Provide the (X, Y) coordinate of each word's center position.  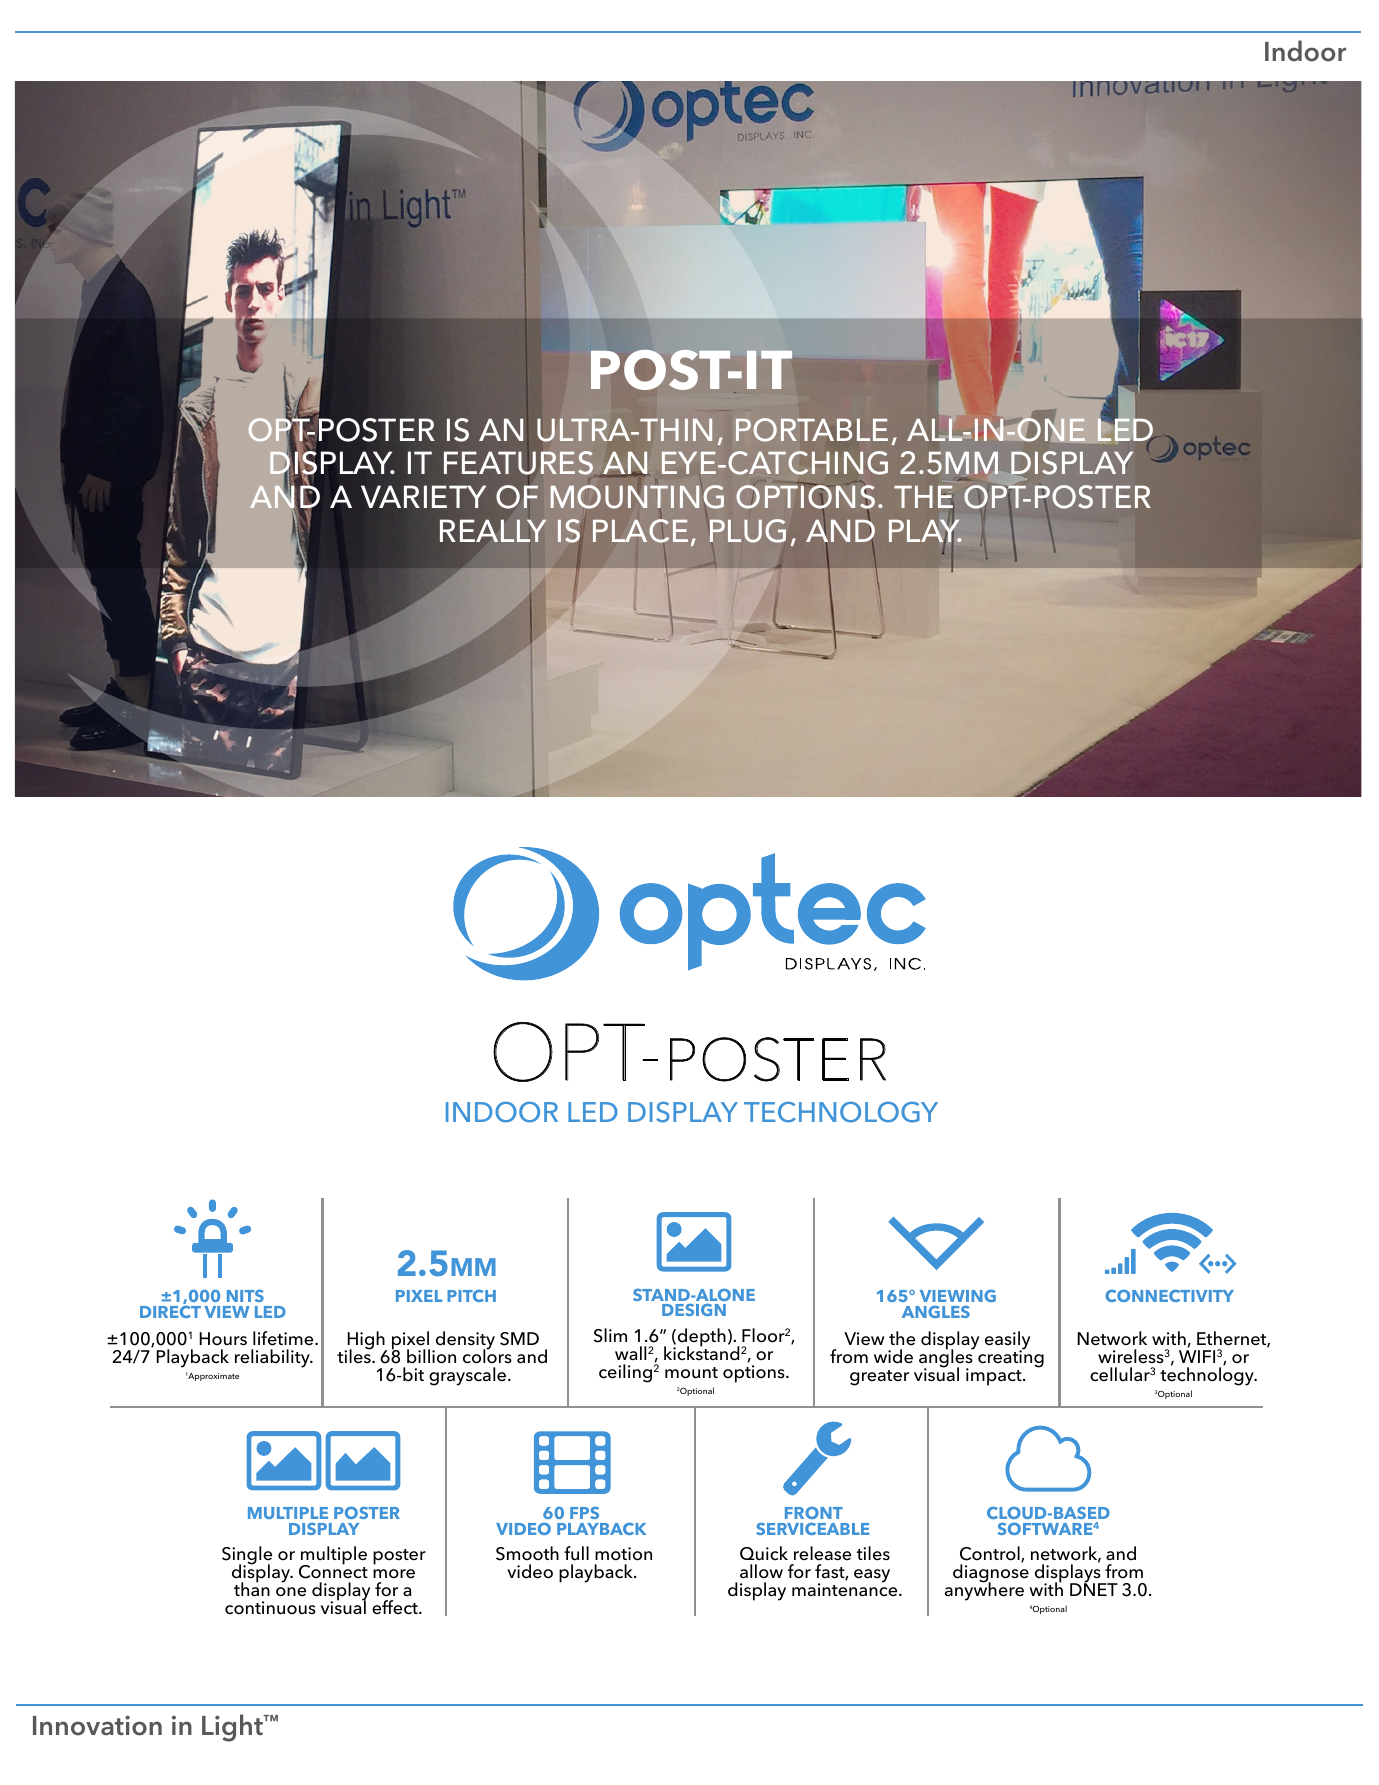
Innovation (97, 1725)
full (576, 1553)
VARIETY (424, 496)
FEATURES (520, 463)
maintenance (846, 1589)
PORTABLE (812, 430)
